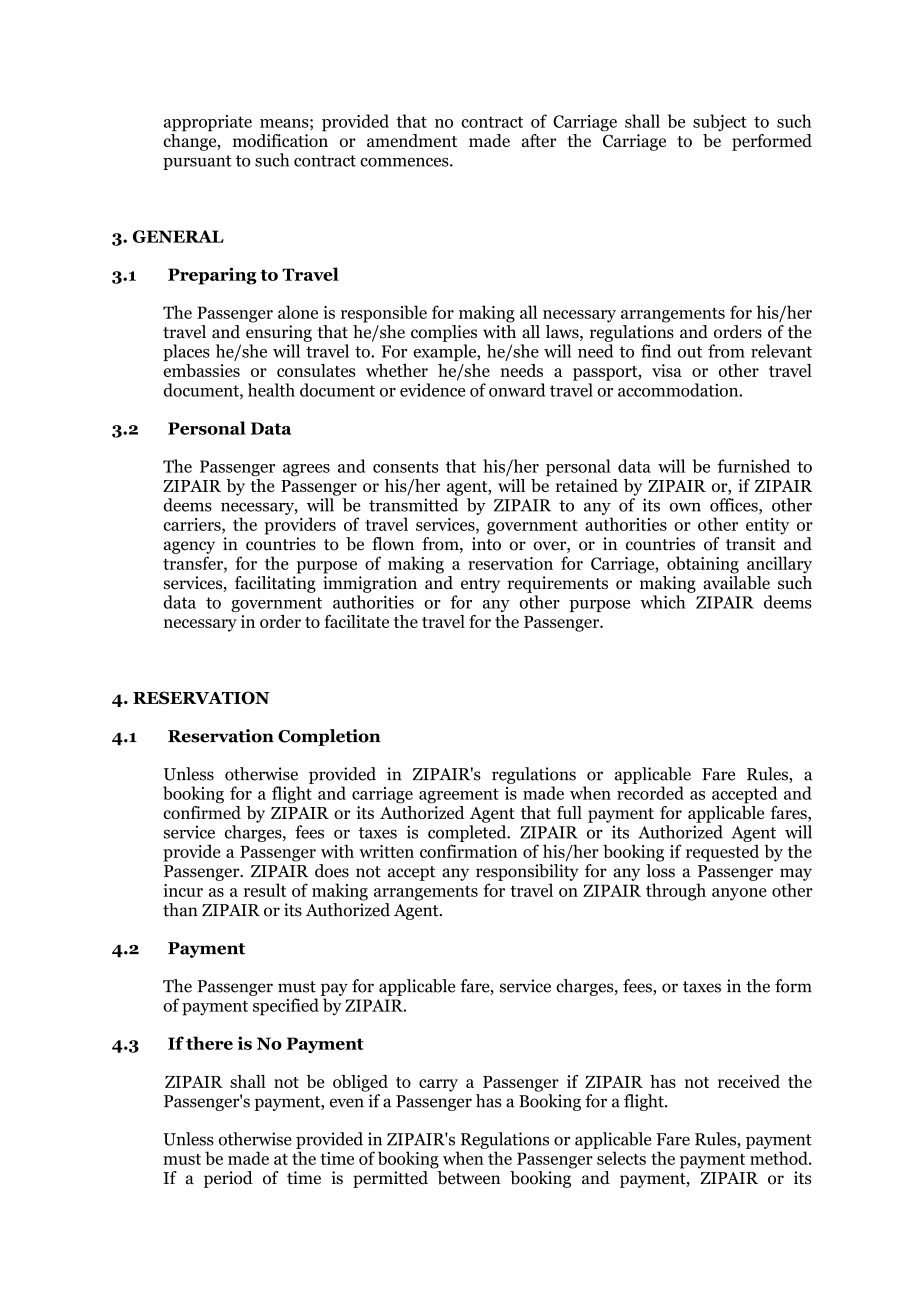 This document has height=1308, width=924. Describe the element at coordinates (469, 1178) in the document. I see `between` at that location.
